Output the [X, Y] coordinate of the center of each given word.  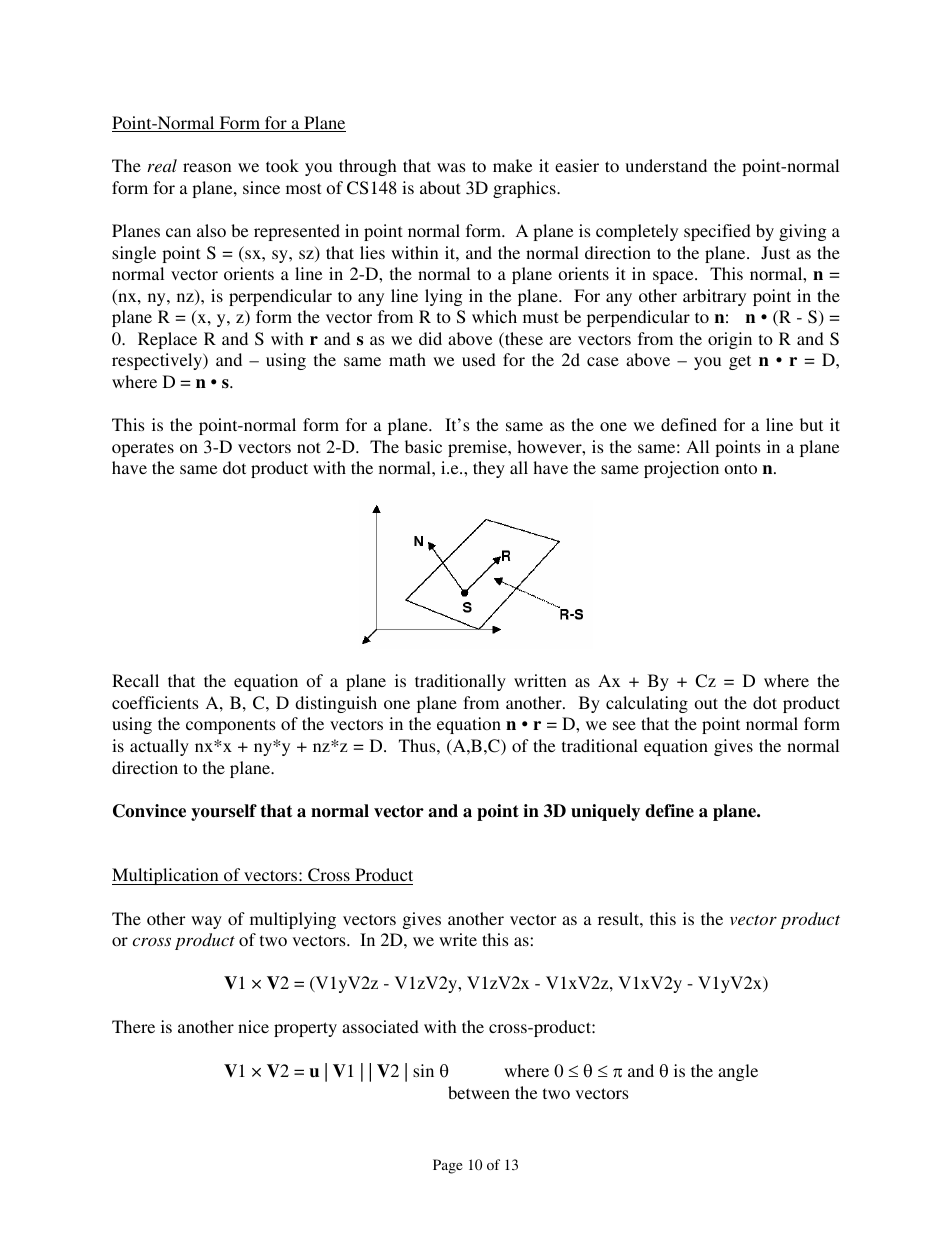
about [440, 187]
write [458, 939]
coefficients [155, 702]
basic [423, 446]
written [540, 680]
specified [717, 232]
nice [253, 1026]
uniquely [605, 812]
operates [143, 449]
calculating [647, 704]
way [206, 922]
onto [741, 468]
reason [207, 167]
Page [448, 1166]
